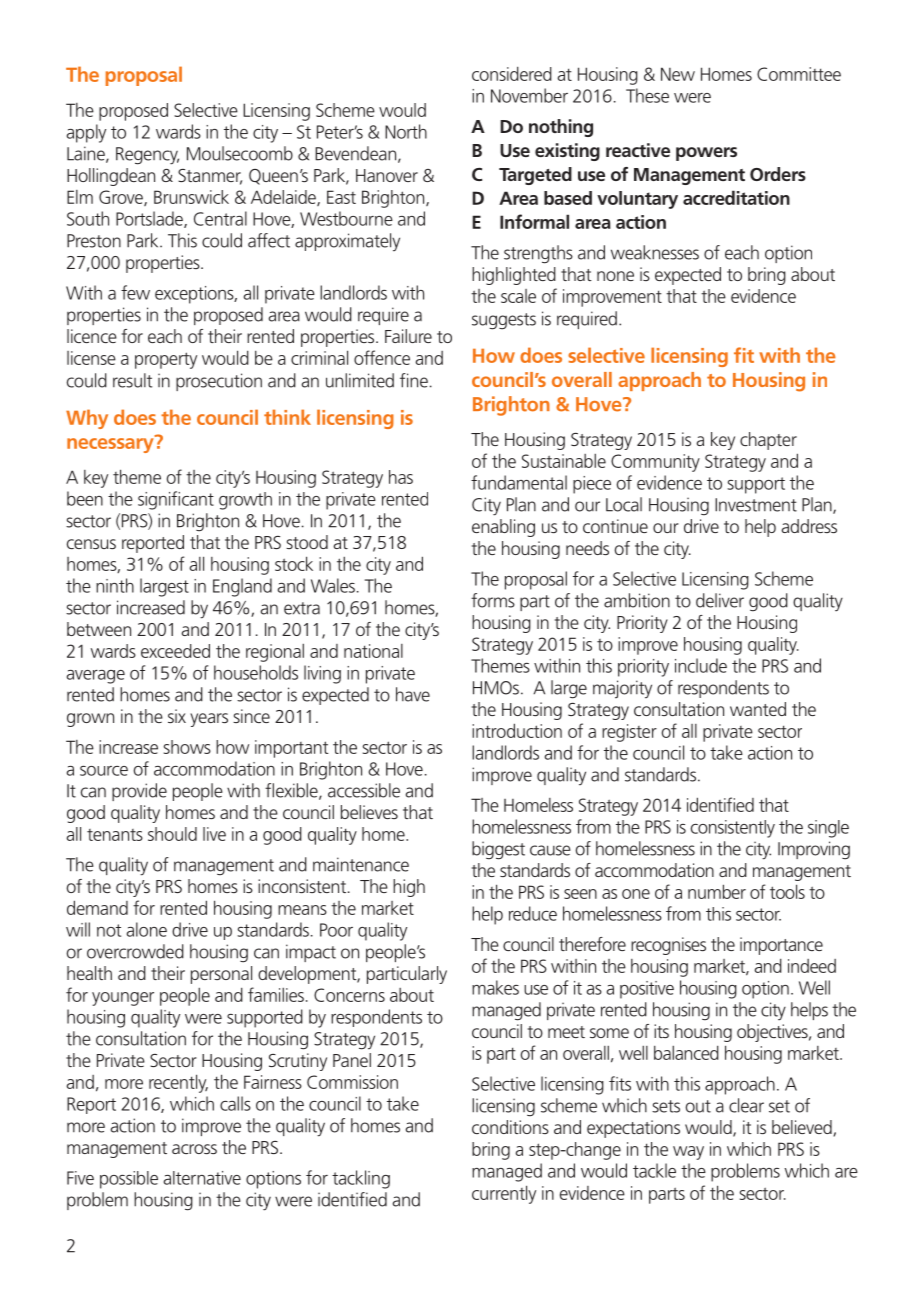 The image size is (924, 1308). I want to click on North, so click(406, 131).
